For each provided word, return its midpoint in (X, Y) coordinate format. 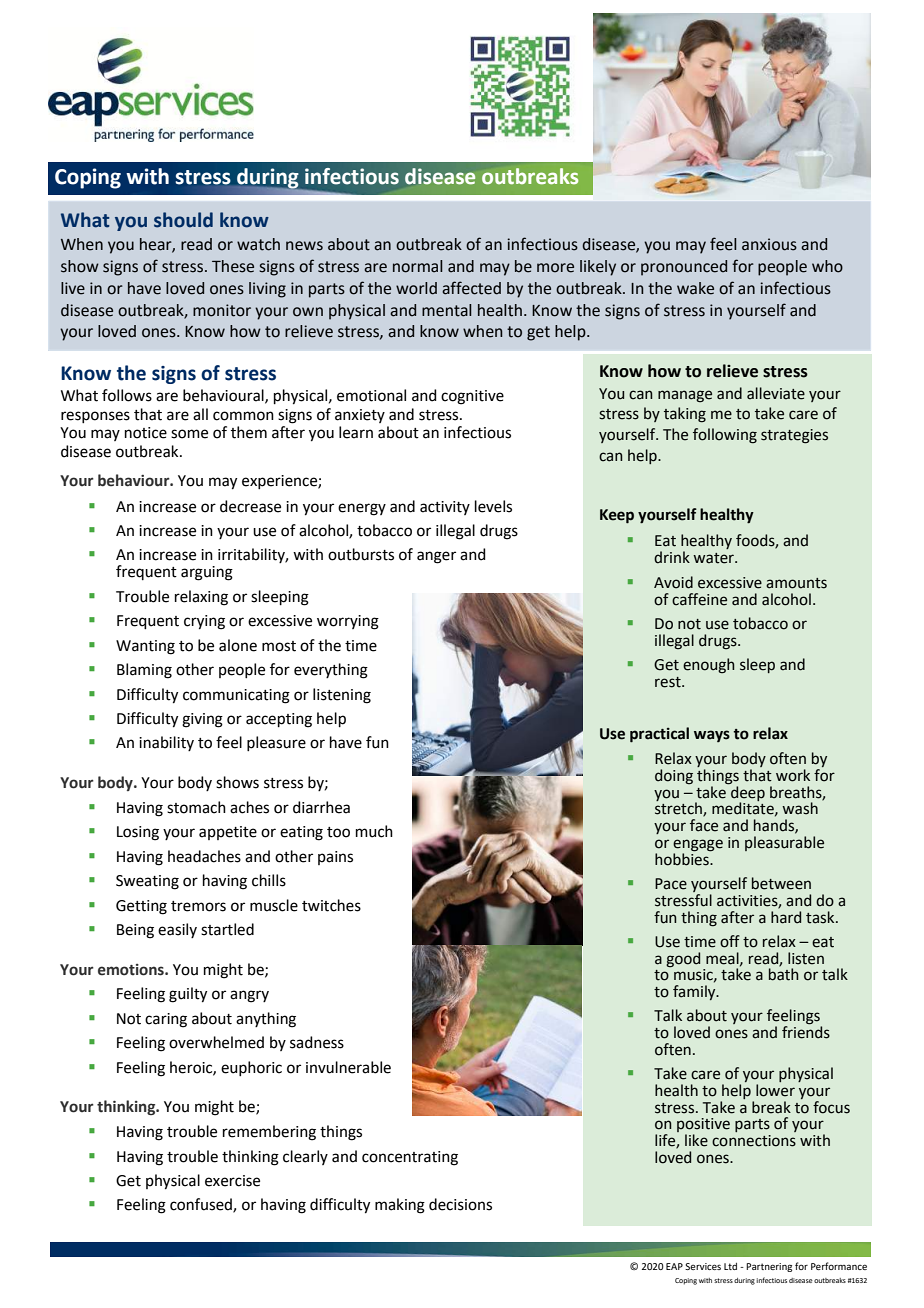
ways (712, 736)
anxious (769, 244)
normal (418, 266)
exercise (232, 1181)
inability (166, 743)
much (374, 831)
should (183, 220)
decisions (460, 1204)
